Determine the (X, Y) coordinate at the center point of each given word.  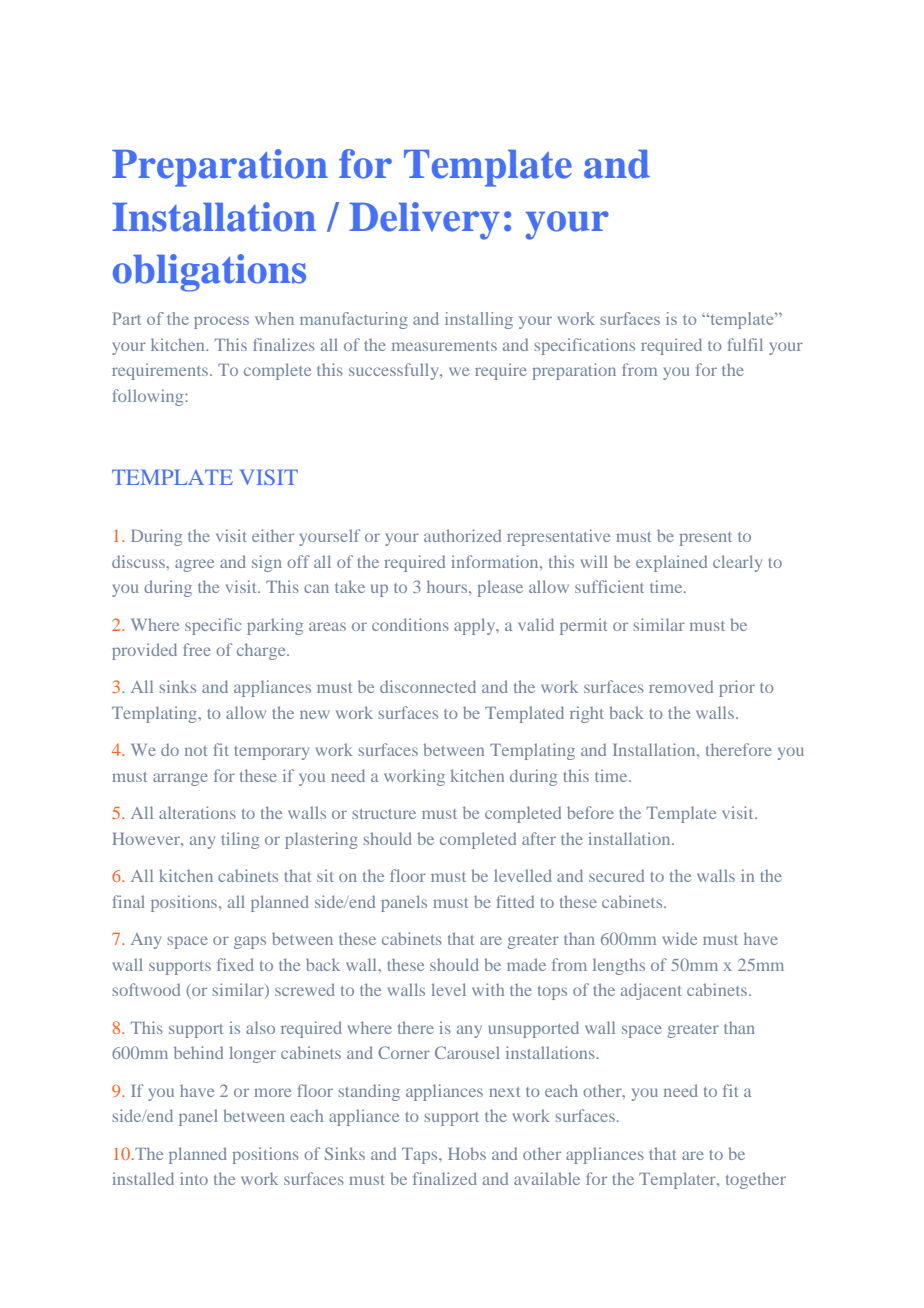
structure (384, 814)
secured (616, 875)
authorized (462, 535)
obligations (209, 273)
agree (194, 565)
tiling (240, 840)
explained (671, 563)
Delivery (424, 221)
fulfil (745, 344)
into (194, 1178)
